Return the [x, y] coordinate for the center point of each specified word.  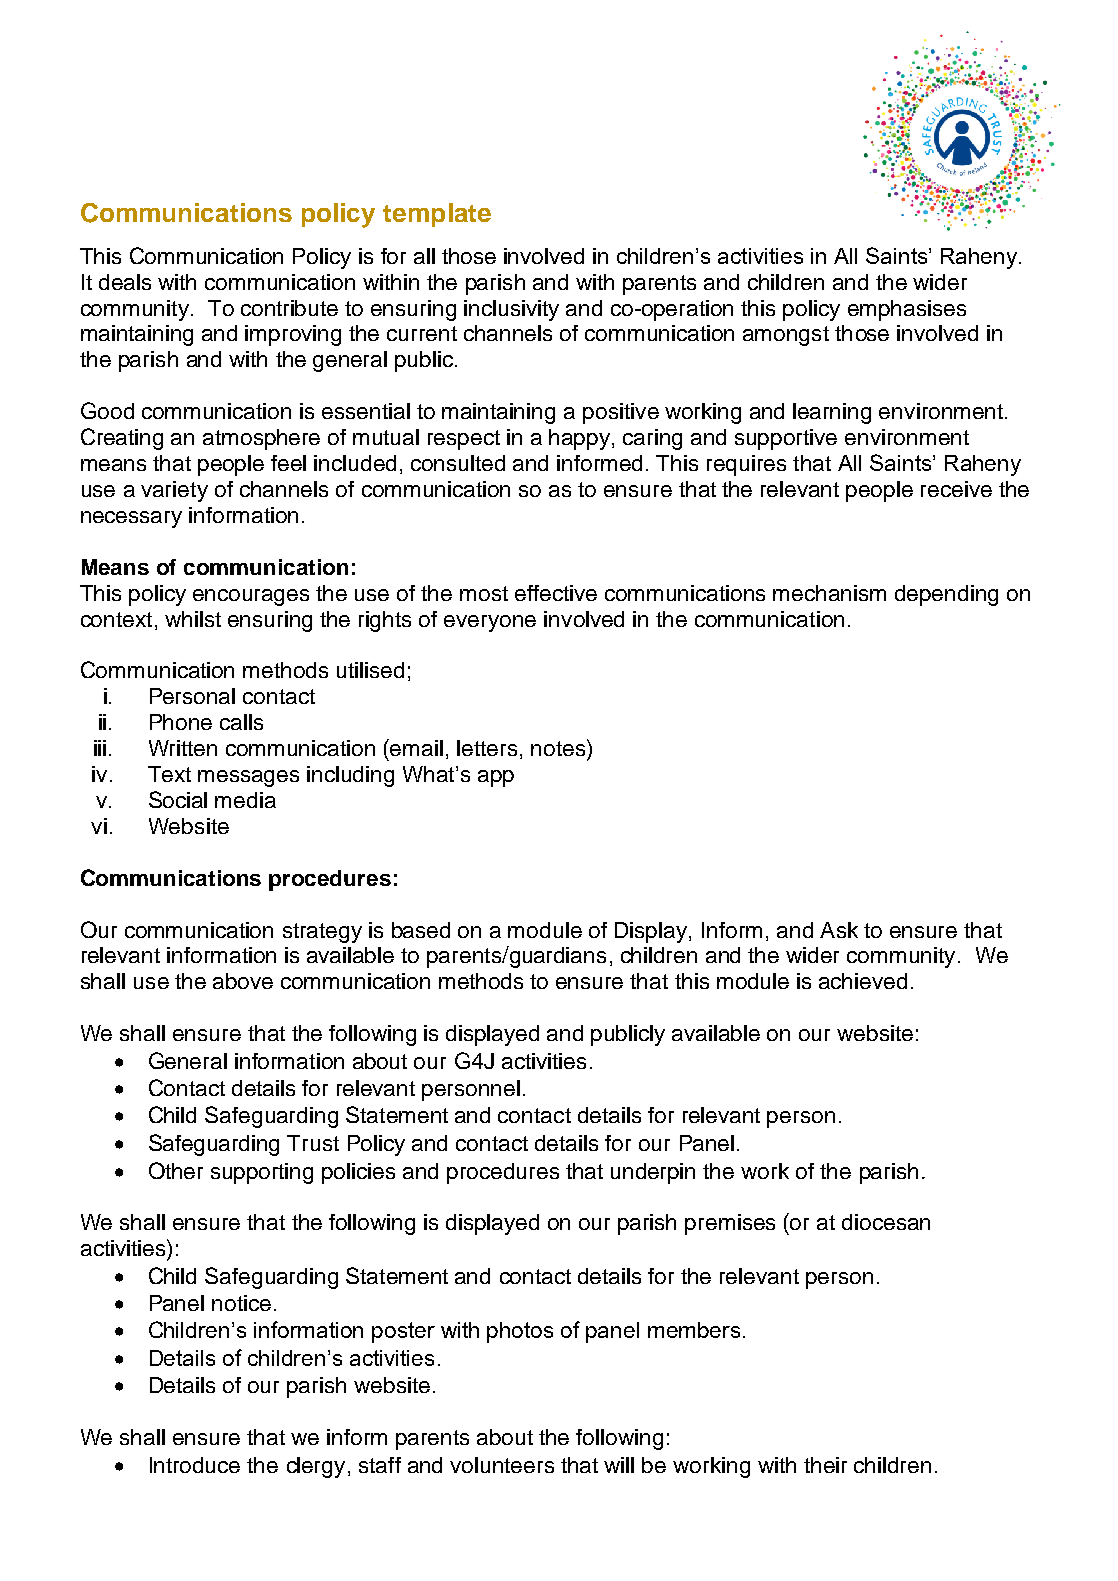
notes [558, 748]
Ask [839, 930]
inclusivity [511, 310]
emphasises [907, 310]
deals [125, 282]
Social [178, 799]
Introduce [195, 1465]
